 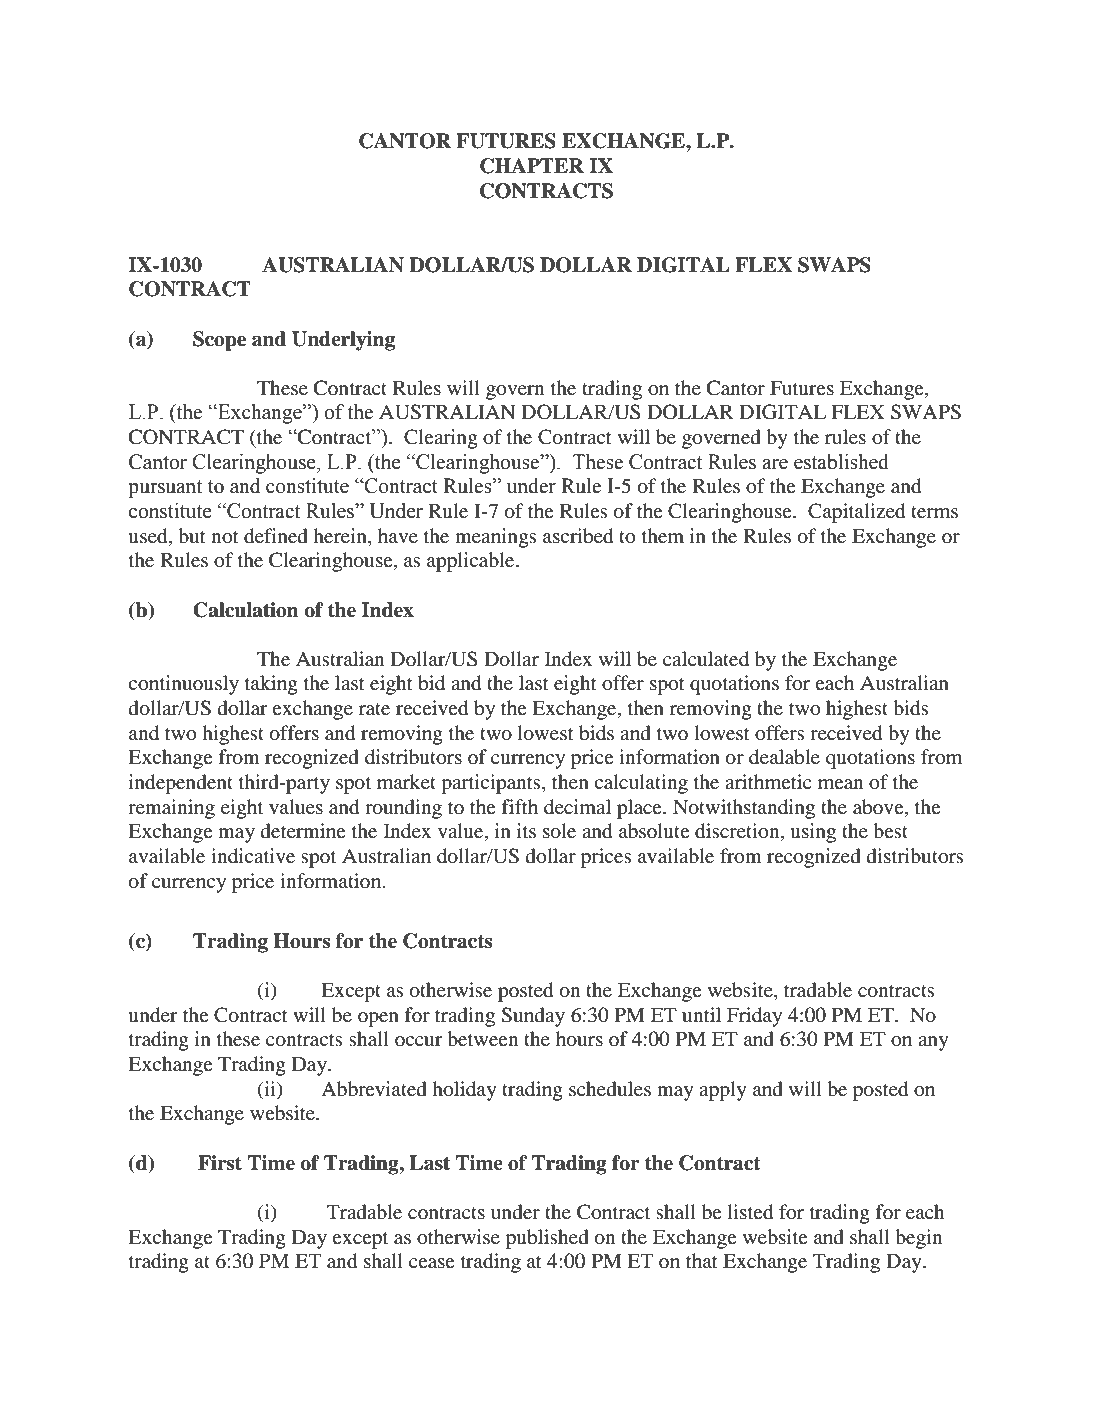 What do you see at coordinates (219, 341) in the screenshot?
I see `Scope` at bounding box center [219, 341].
